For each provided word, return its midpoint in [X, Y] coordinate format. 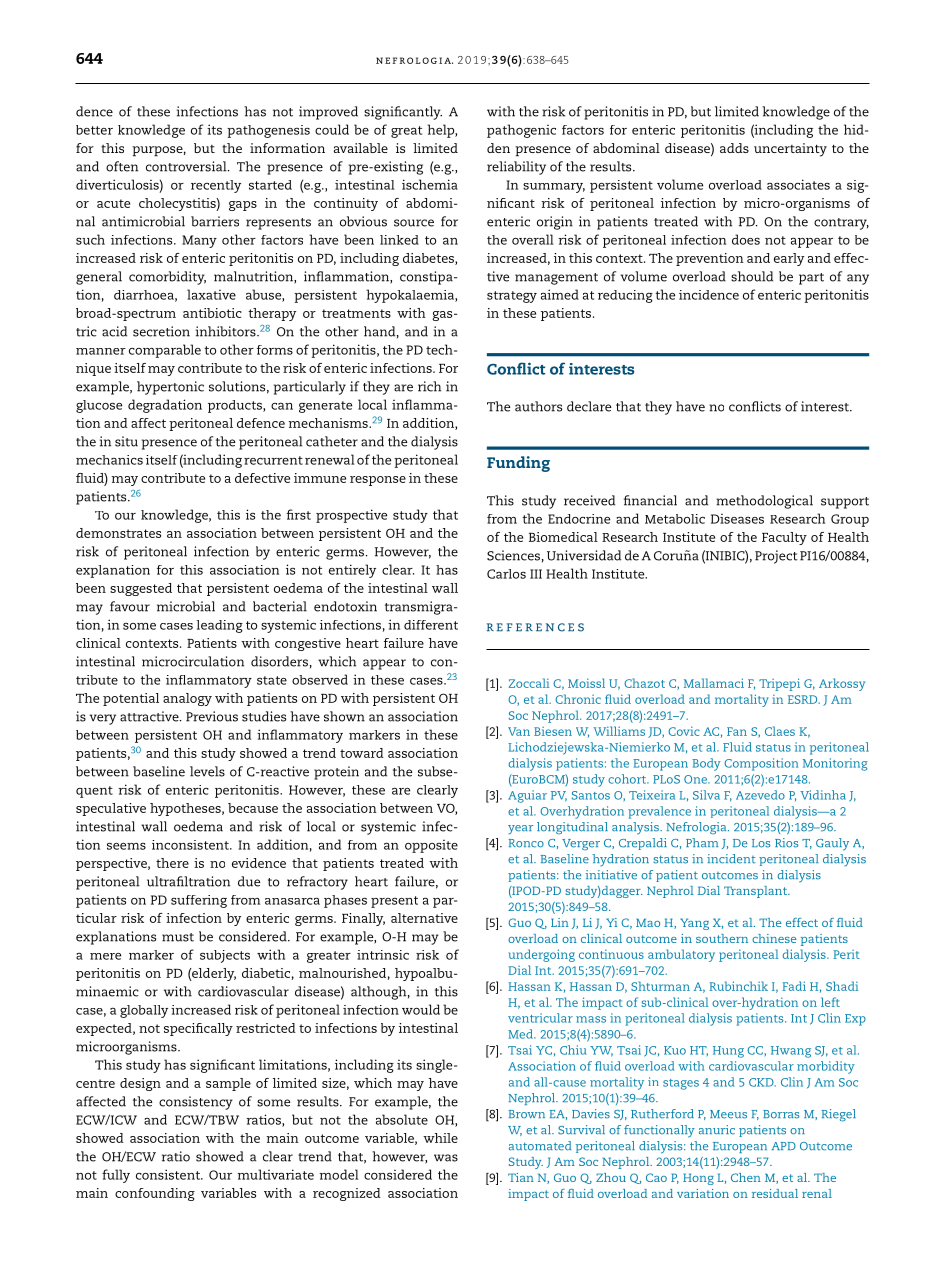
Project [776, 557]
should [752, 276]
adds [734, 148]
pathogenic [521, 131]
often [122, 166]
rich [429, 386]
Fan [737, 731]
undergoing [542, 955]
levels [207, 771]
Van [519, 731]
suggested [141, 589]
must [178, 937]
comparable [165, 351]
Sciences [513, 555]
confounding [155, 1194]
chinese [774, 938]
